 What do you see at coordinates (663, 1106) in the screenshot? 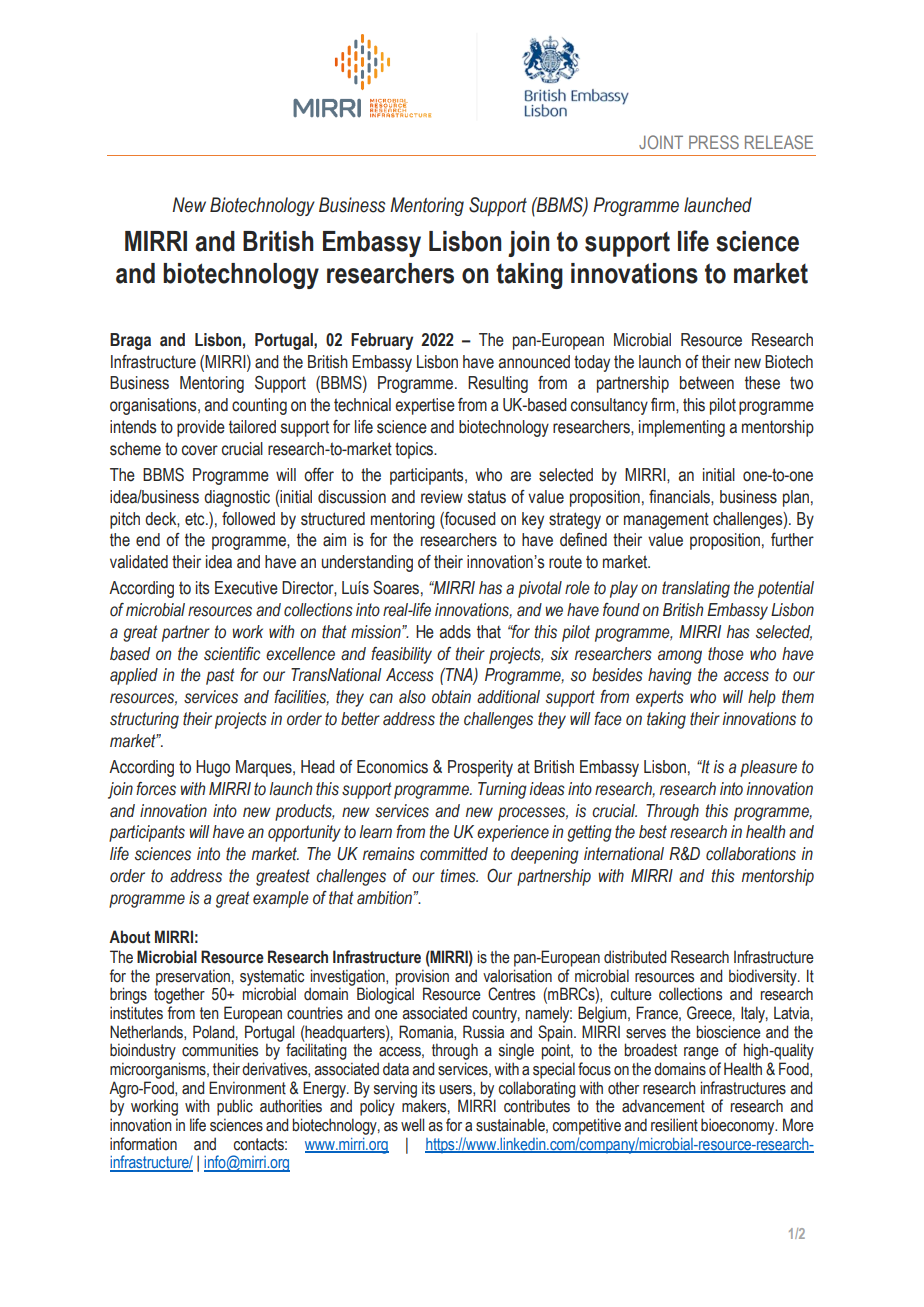
I see `advancement` at bounding box center [663, 1106].
